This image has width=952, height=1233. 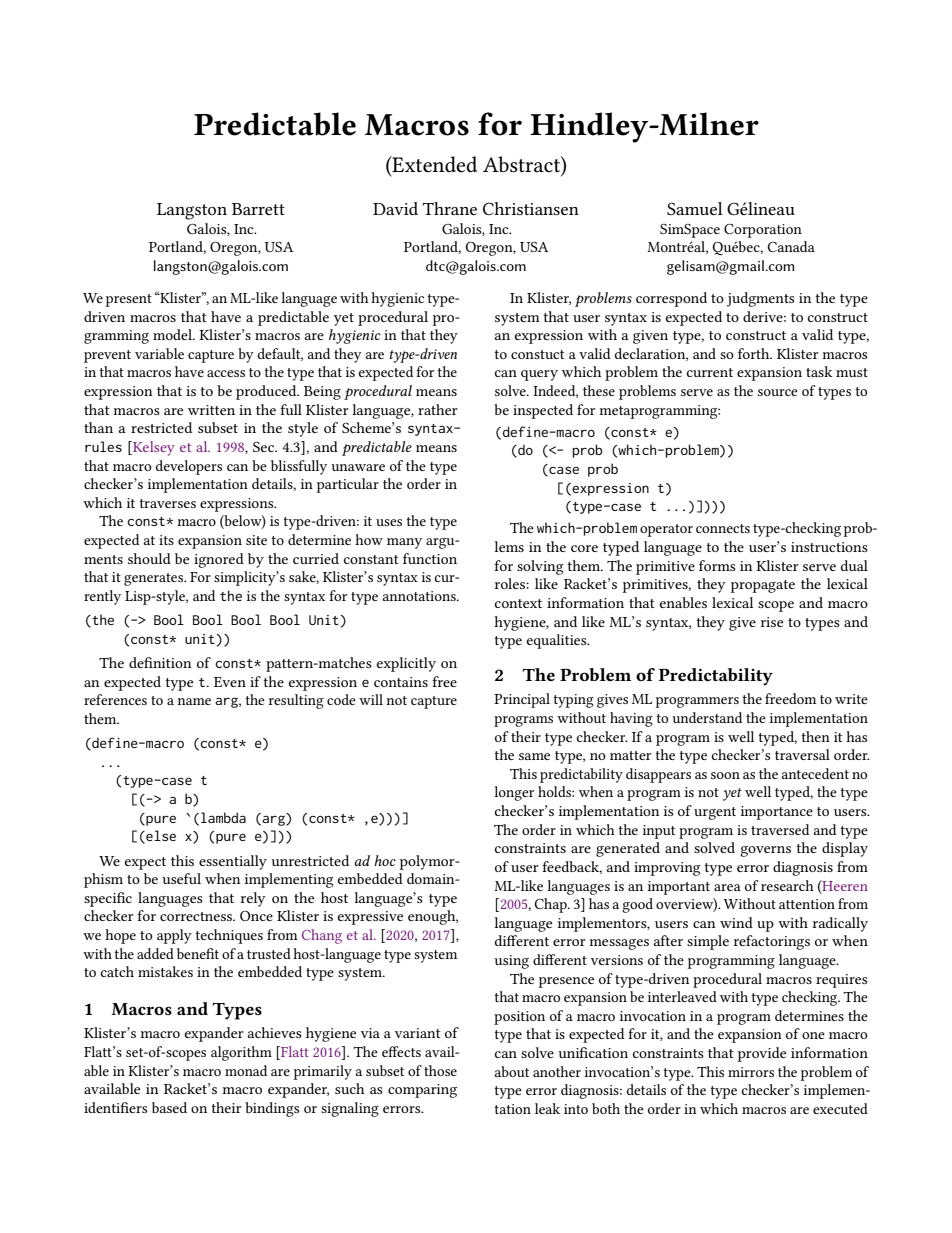 I want to click on Corporation, so click(x=763, y=231).
